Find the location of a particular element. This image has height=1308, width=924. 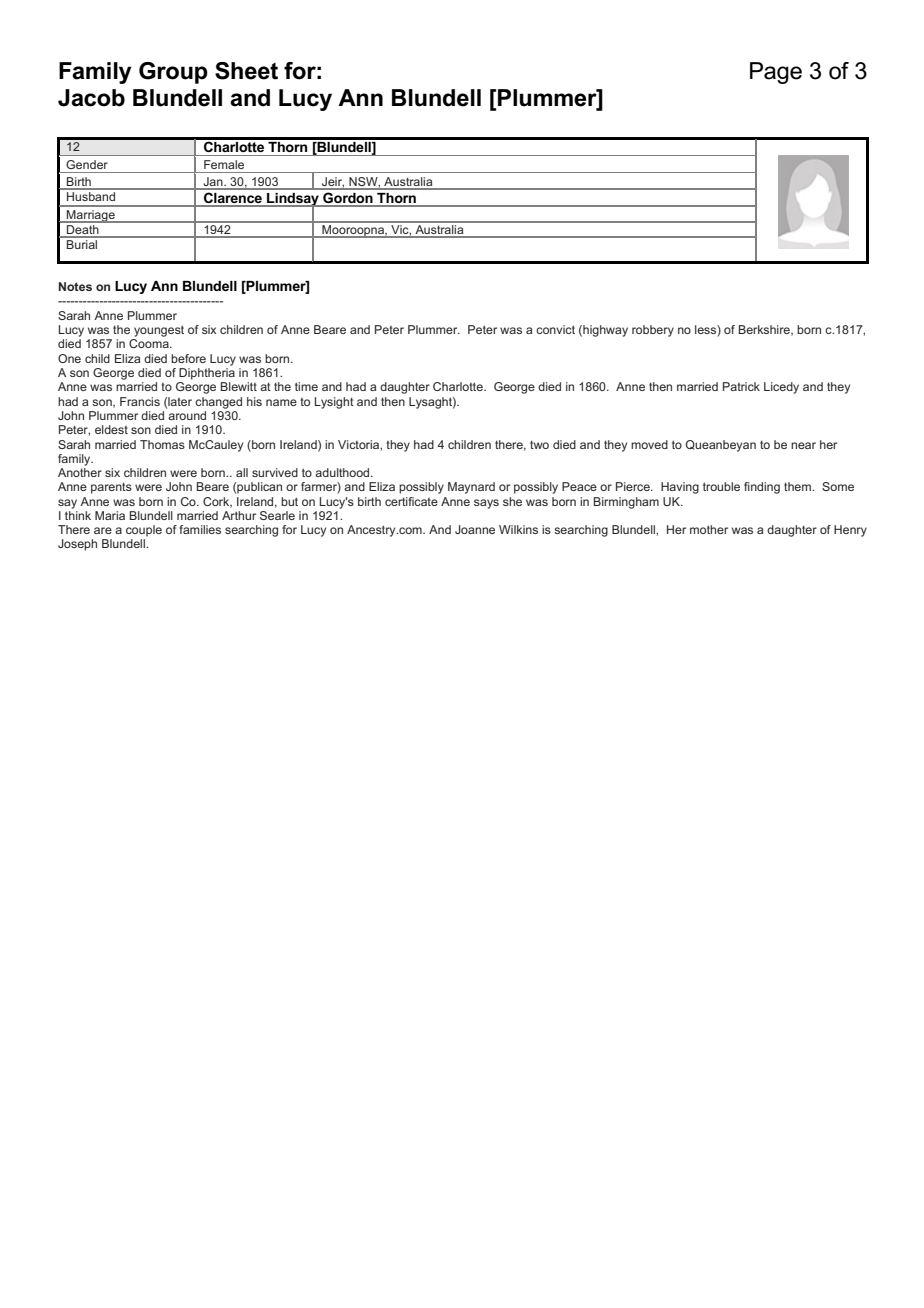

time is located at coordinates (306, 386).
